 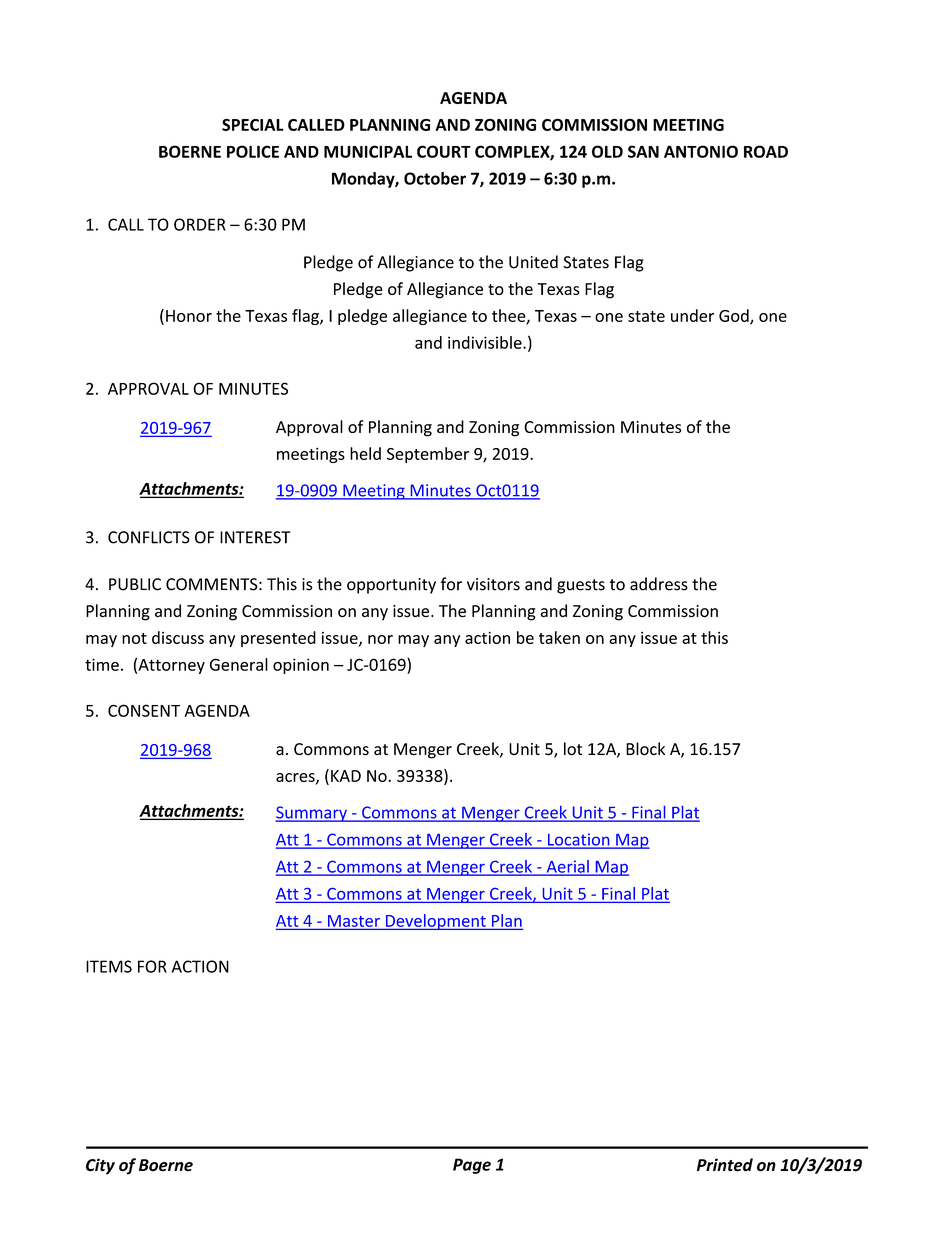 What do you see at coordinates (659, 584) in the screenshot?
I see `address` at bounding box center [659, 584].
